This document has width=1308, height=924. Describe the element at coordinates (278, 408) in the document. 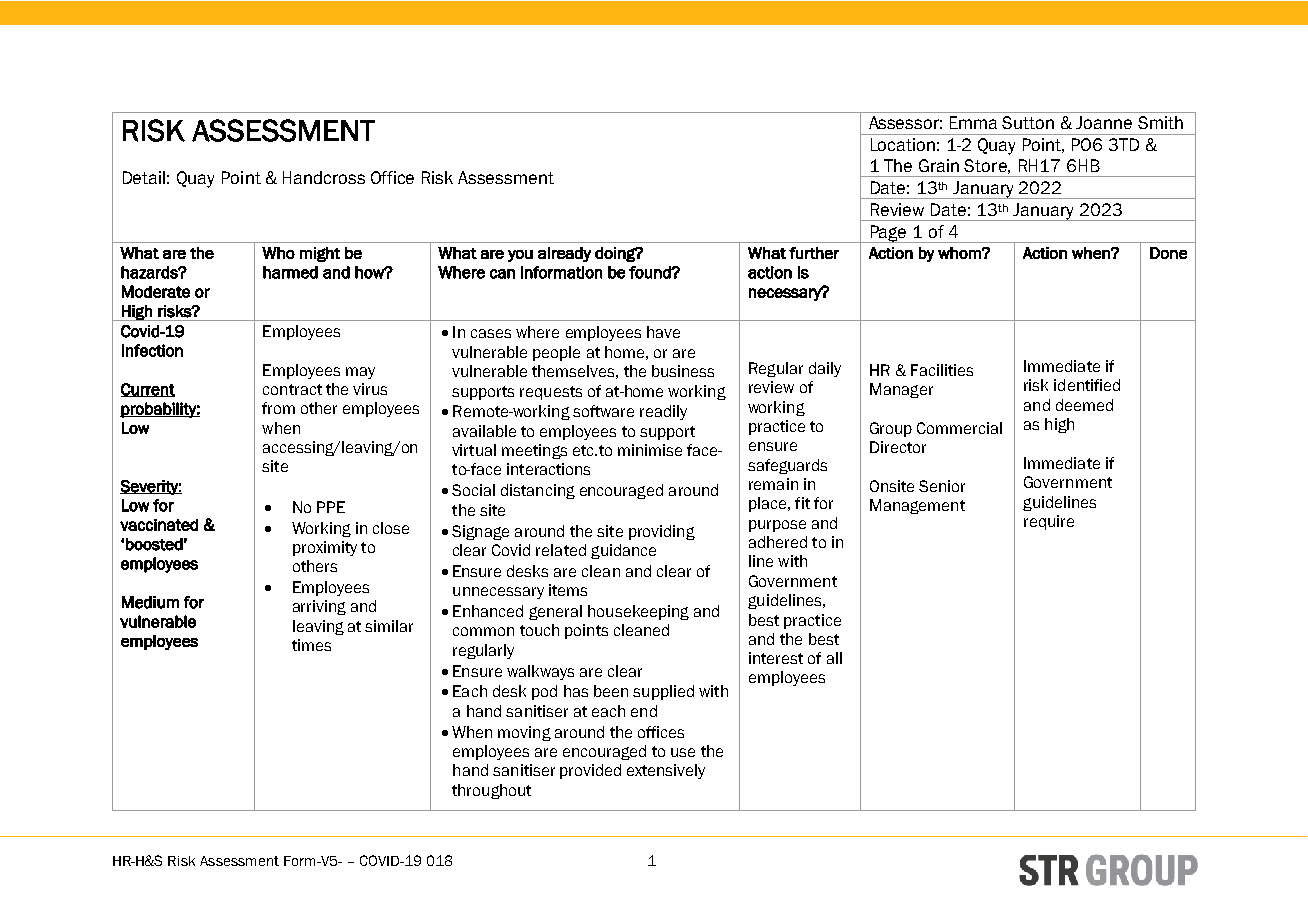

I see `from` at that location.
